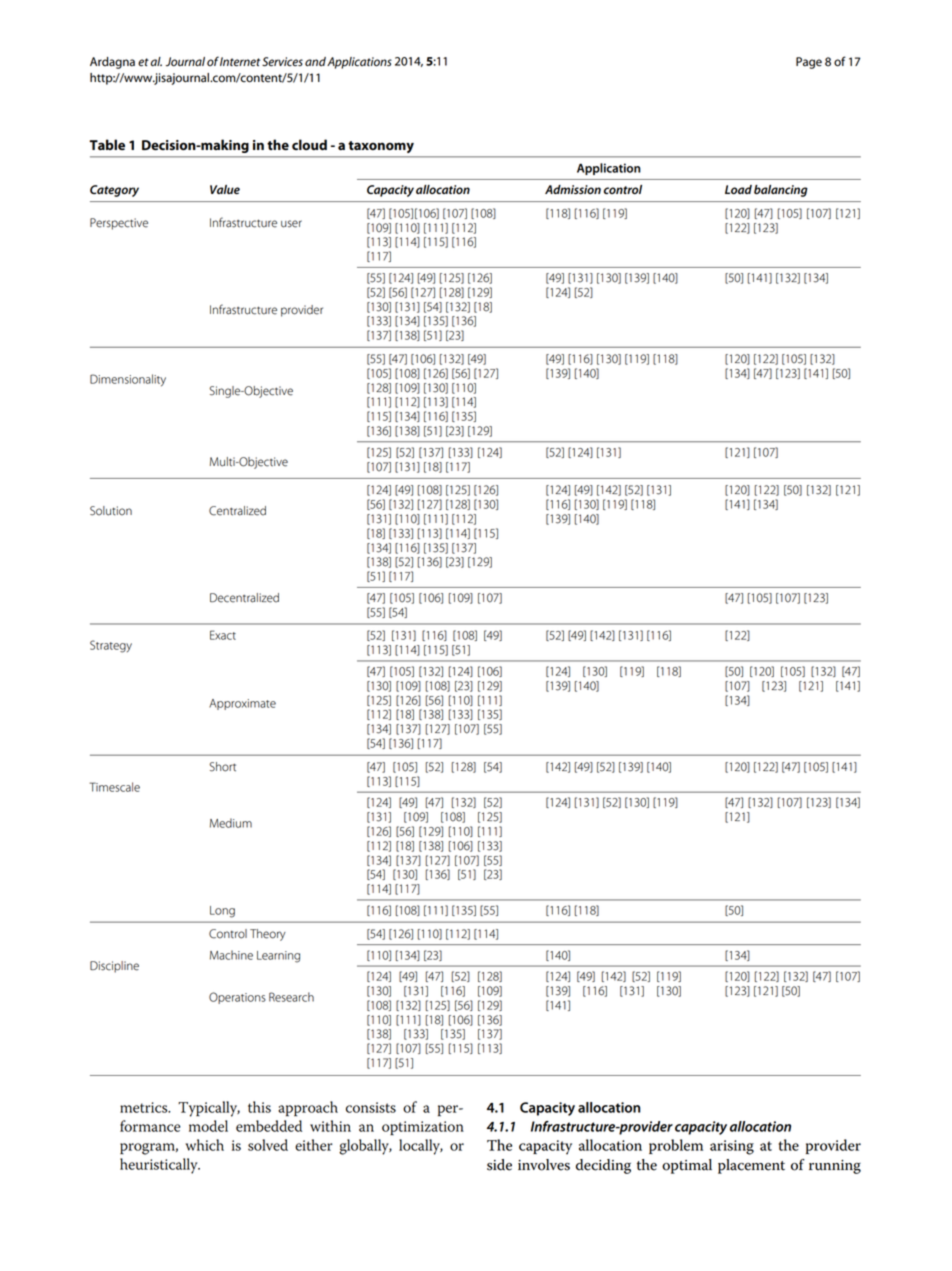  I want to click on optimization, so click(423, 1128).
